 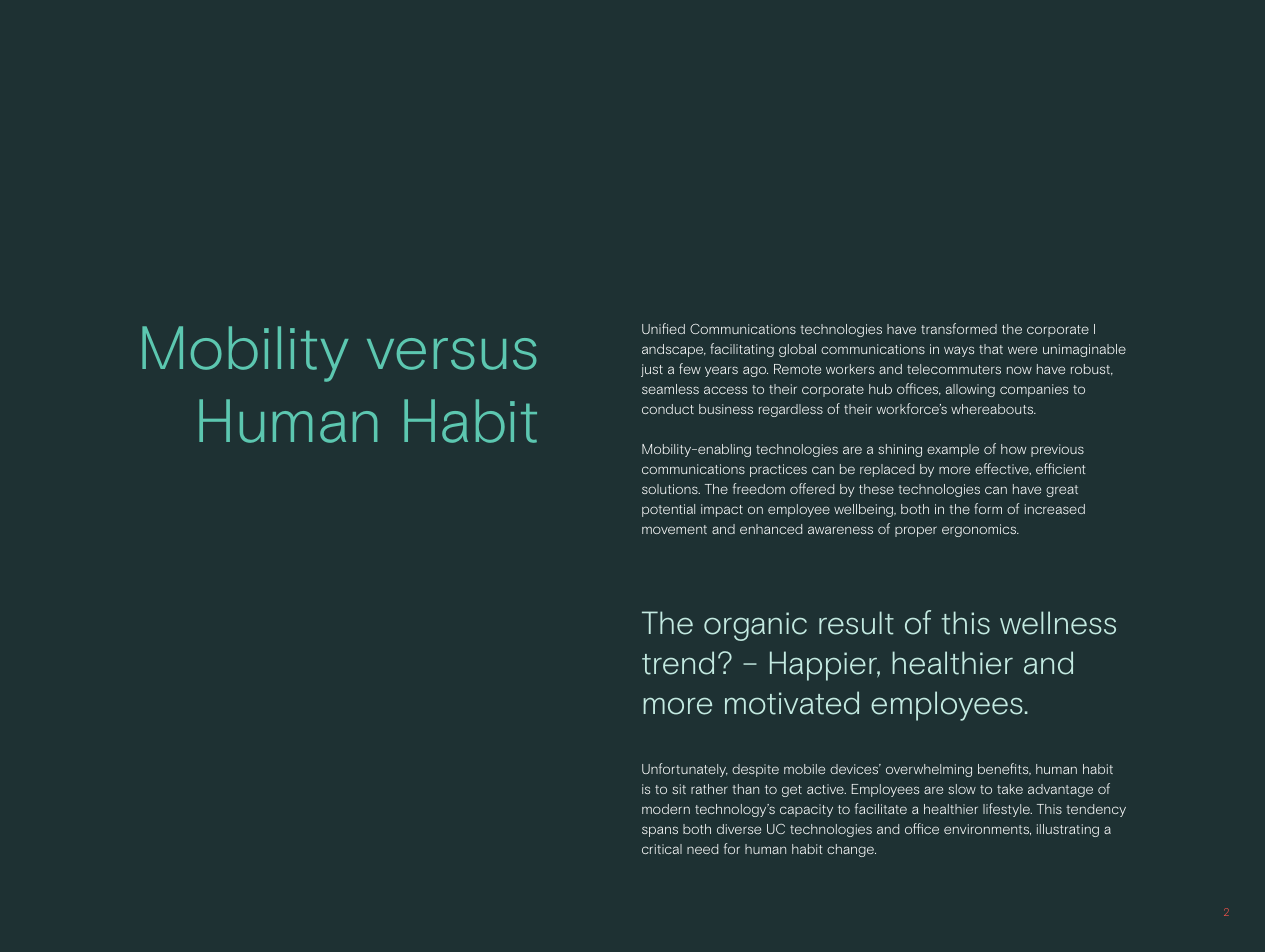 What do you see at coordinates (678, 663) in the screenshot?
I see `trend` at bounding box center [678, 663].
